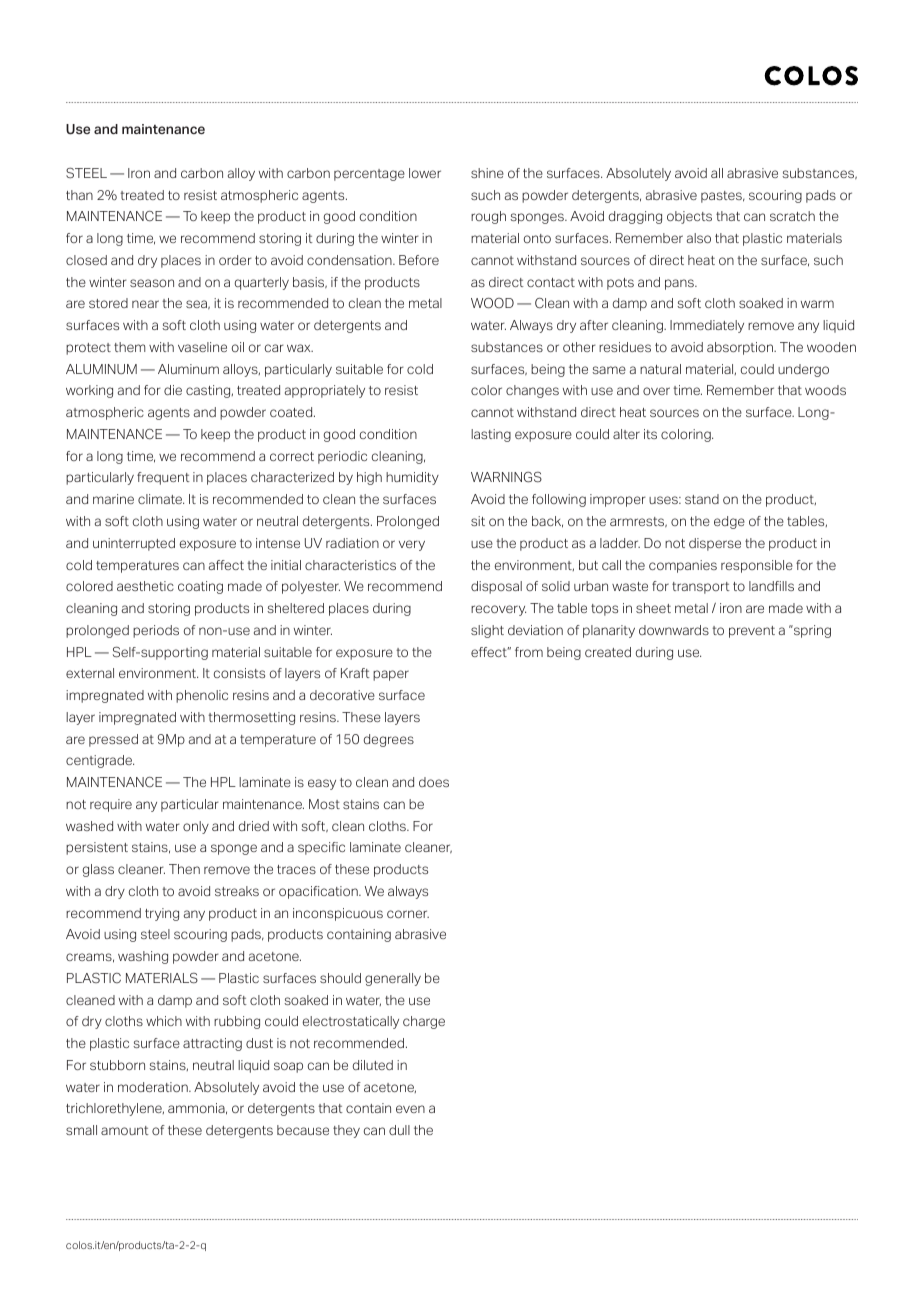 Image resolution: width=924 pixels, height=1308 pixels. I want to click on rough, so click(488, 217).
